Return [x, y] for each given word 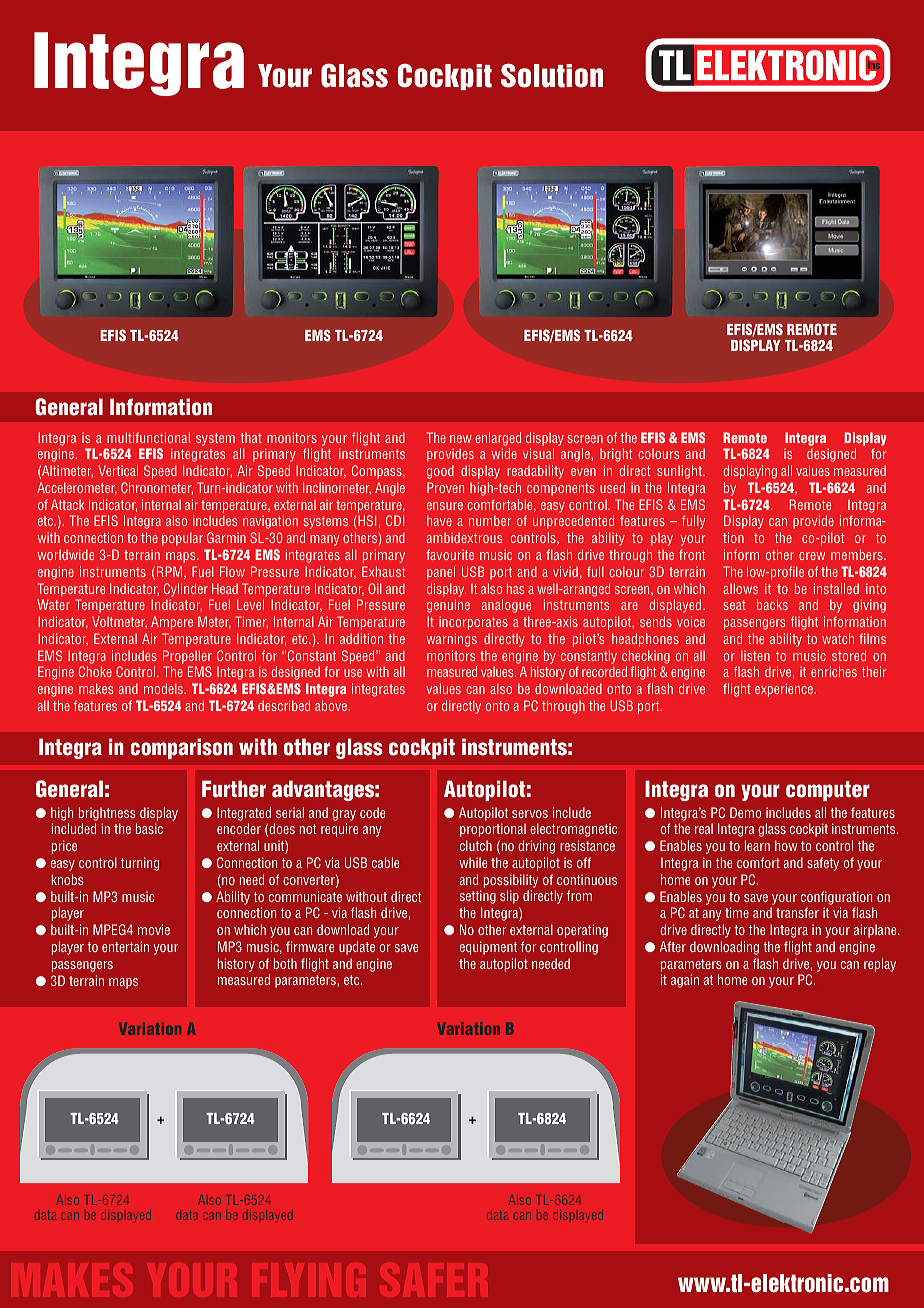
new [461, 439]
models [164, 688]
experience [785, 690]
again [685, 981]
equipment [488, 948]
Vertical [118, 470]
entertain [125, 946]
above [332, 705]
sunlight [680, 472]
